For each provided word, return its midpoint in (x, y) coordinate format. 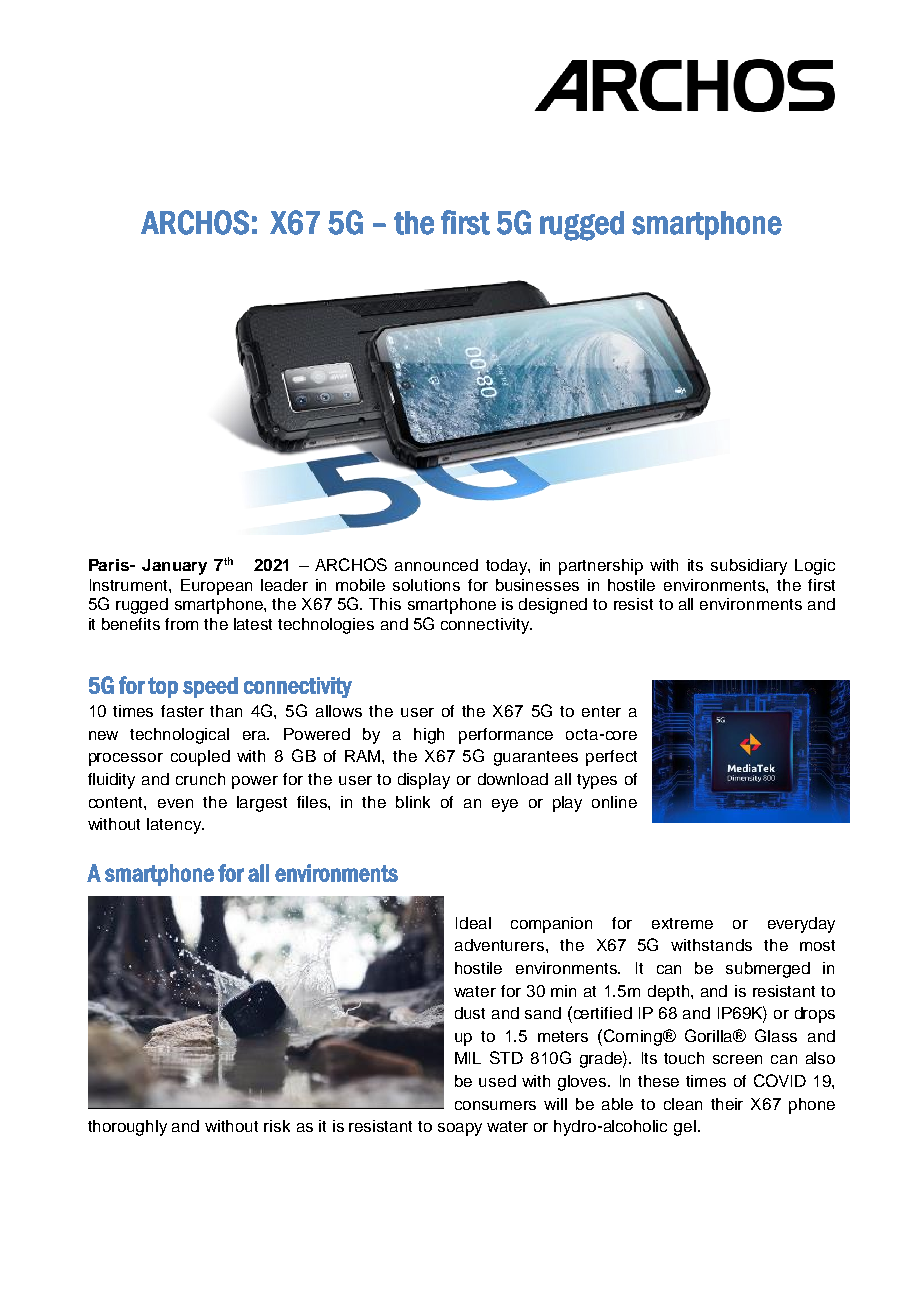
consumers (495, 1105)
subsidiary (749, 567)
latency (175, 826)
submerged (768, 970)
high (429, 736)
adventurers (499, 945)
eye (505, 805)
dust (470, 1013)
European (216, 587)
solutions (426, 585)
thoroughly (127, 1128)
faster (182, 711)
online (614, 802)
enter (601, 711)
